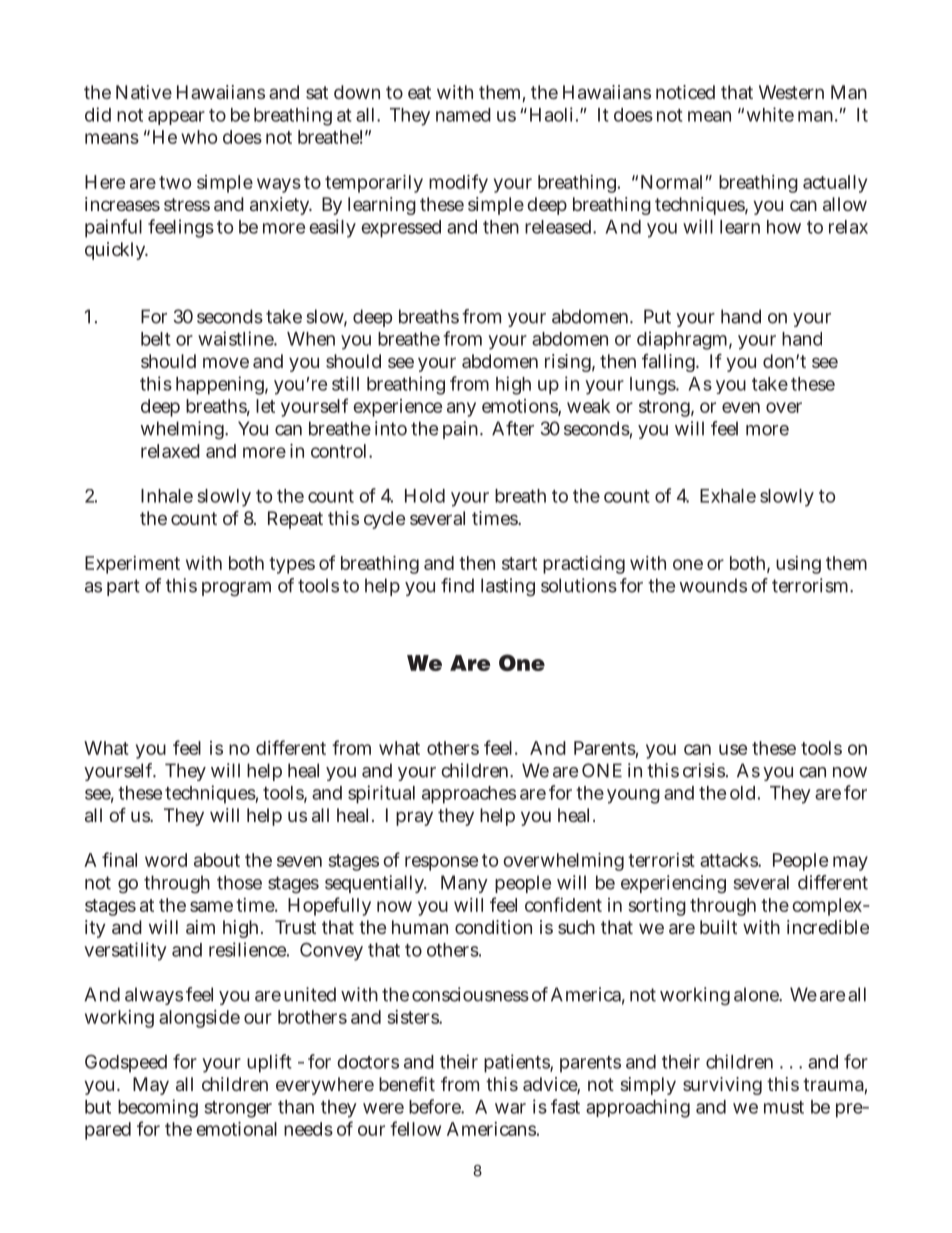 The image size is (952, 1233). I want to click on appear, so click(176, 118).
